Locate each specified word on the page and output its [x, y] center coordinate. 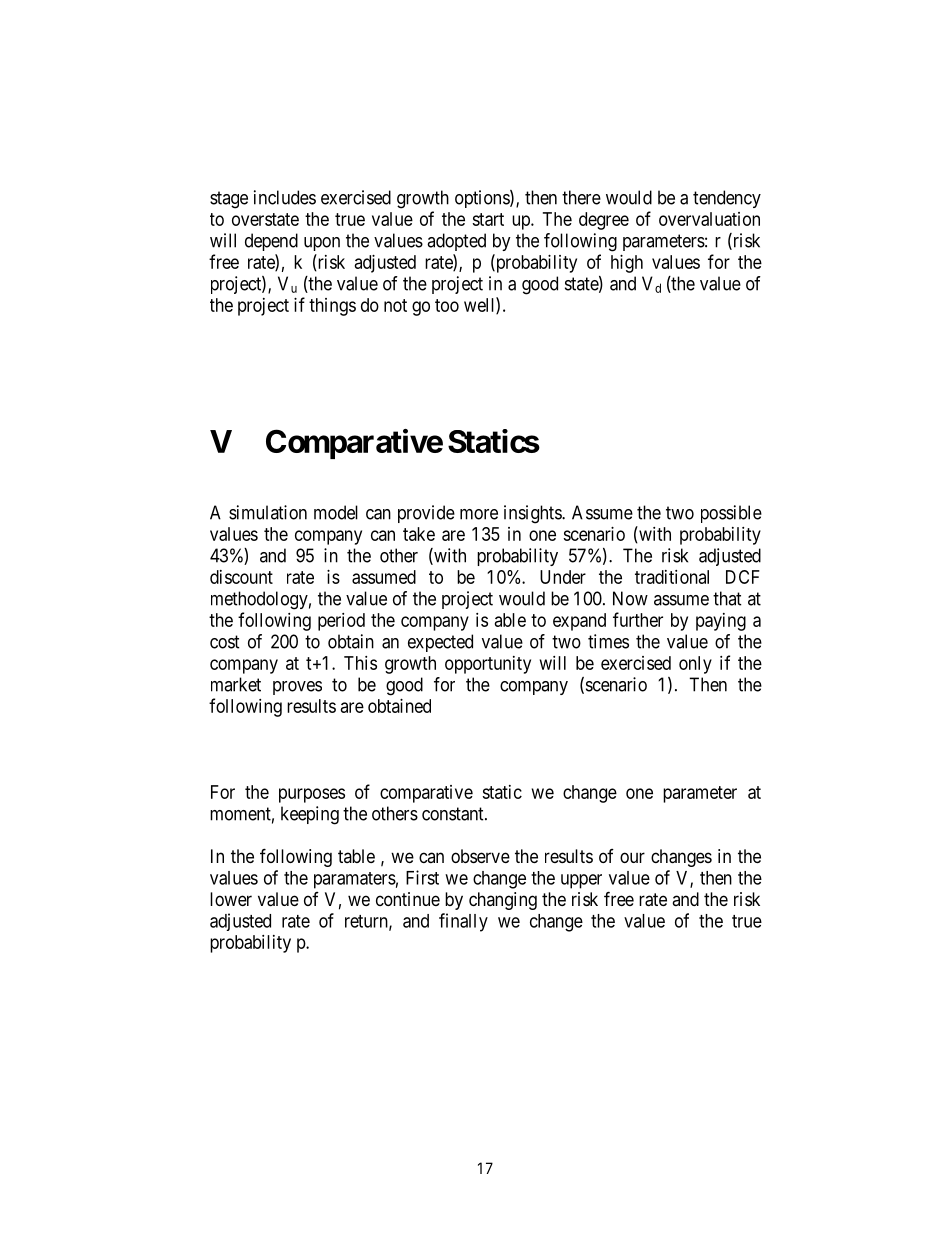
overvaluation [709, 219]
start [488, 219]
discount [241, 577]
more [479, 514]
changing [503, 901]
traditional [672, 577]
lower [231, 899]
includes [285, 197]
